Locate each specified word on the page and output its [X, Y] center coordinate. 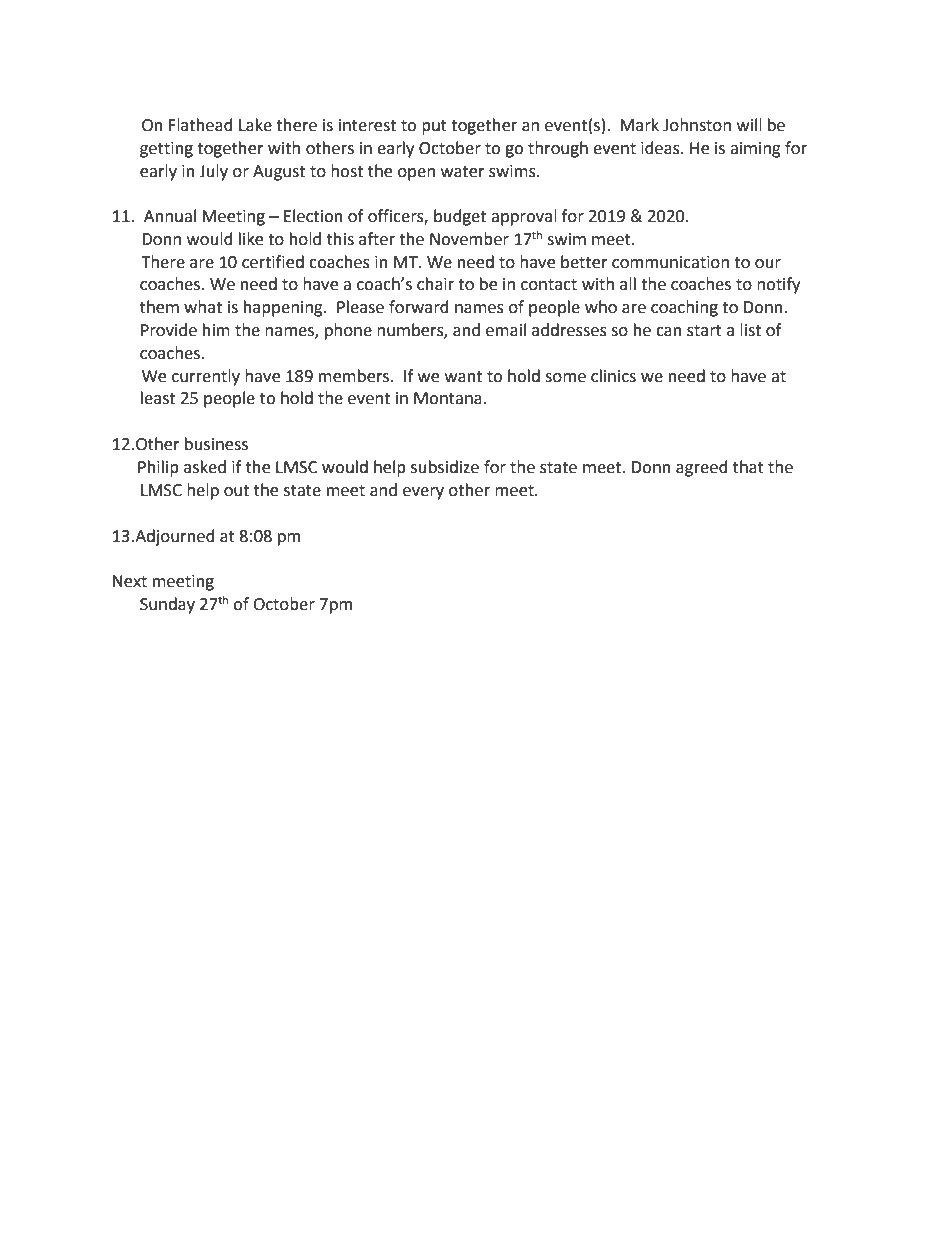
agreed [702, 468]
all [628, 284]
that [748, 467]
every [423, 493]
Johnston [697, 125]
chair [435, 284]
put [434, 127]
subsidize [445, 467]
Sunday [167, 605]
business [216, 444]
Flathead [201, 125]
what [203, 307]
